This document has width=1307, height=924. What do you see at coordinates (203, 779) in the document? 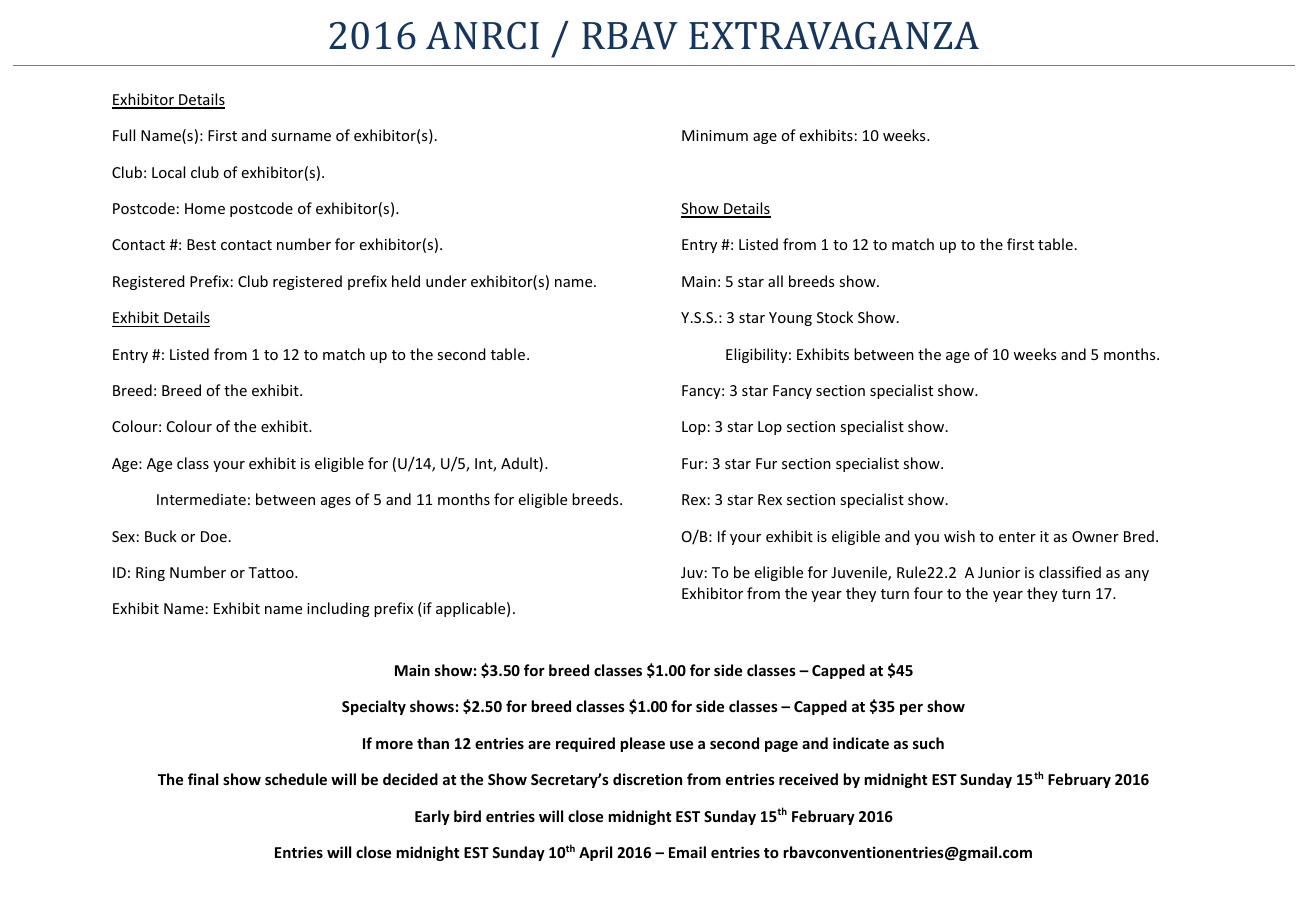
I see `final` at bounding box center [203, 779].
